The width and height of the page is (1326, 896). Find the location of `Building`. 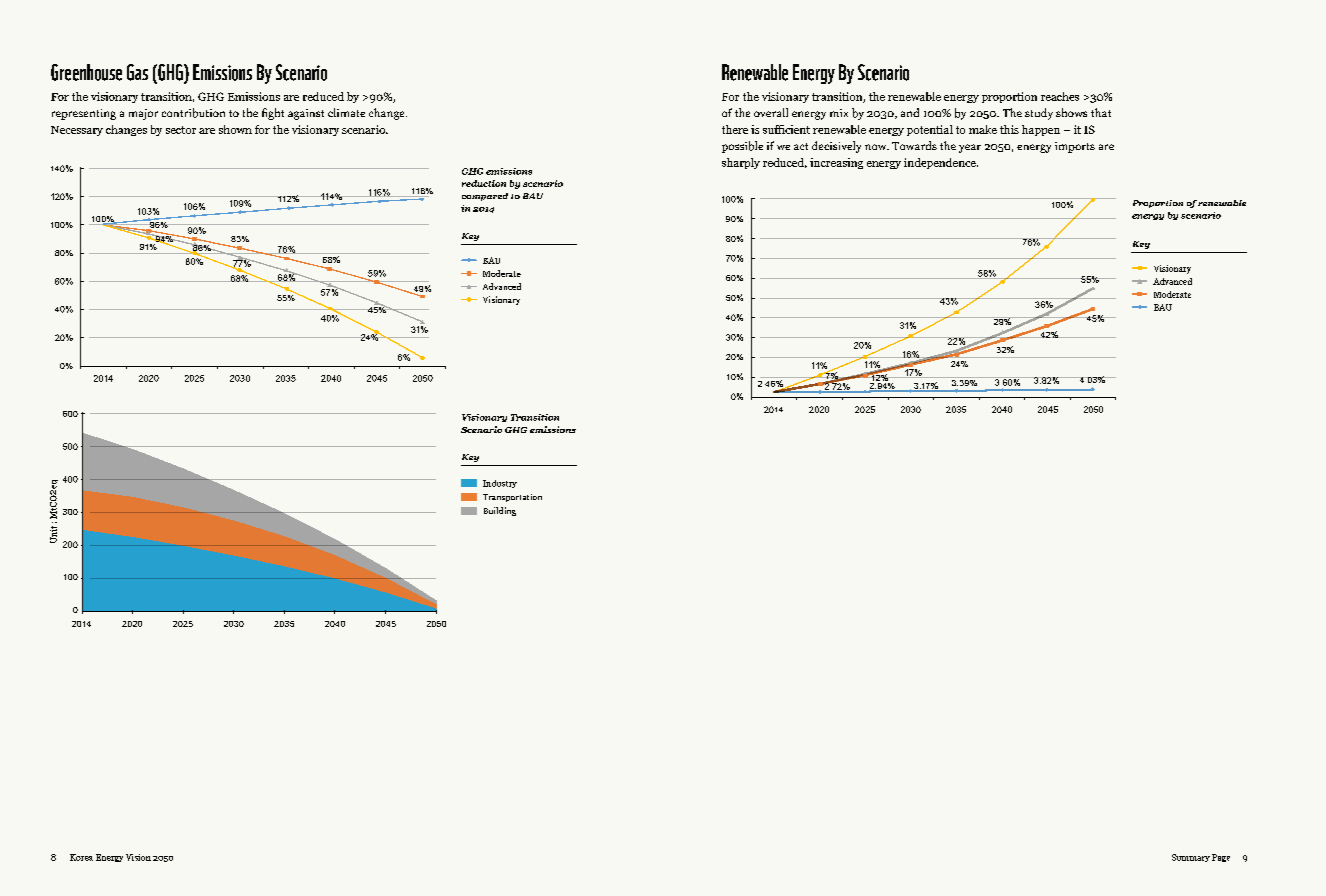

Building is located at coordinates (500, 511).
